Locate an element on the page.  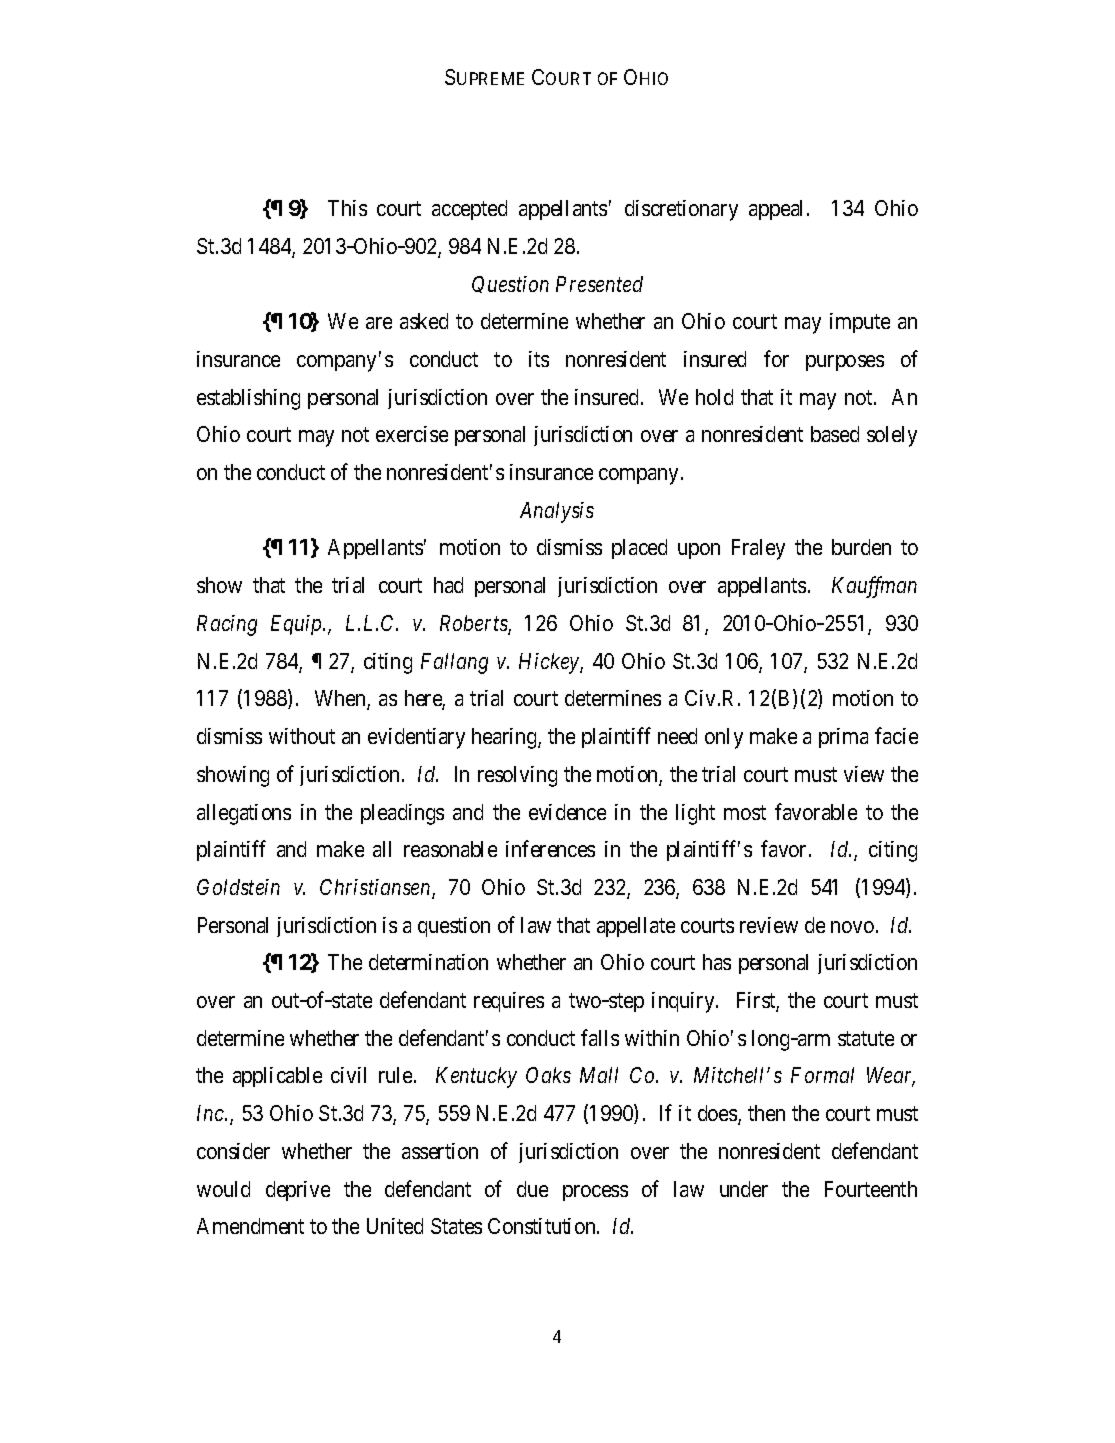
Analysis is located at coordinates (557, 512).
